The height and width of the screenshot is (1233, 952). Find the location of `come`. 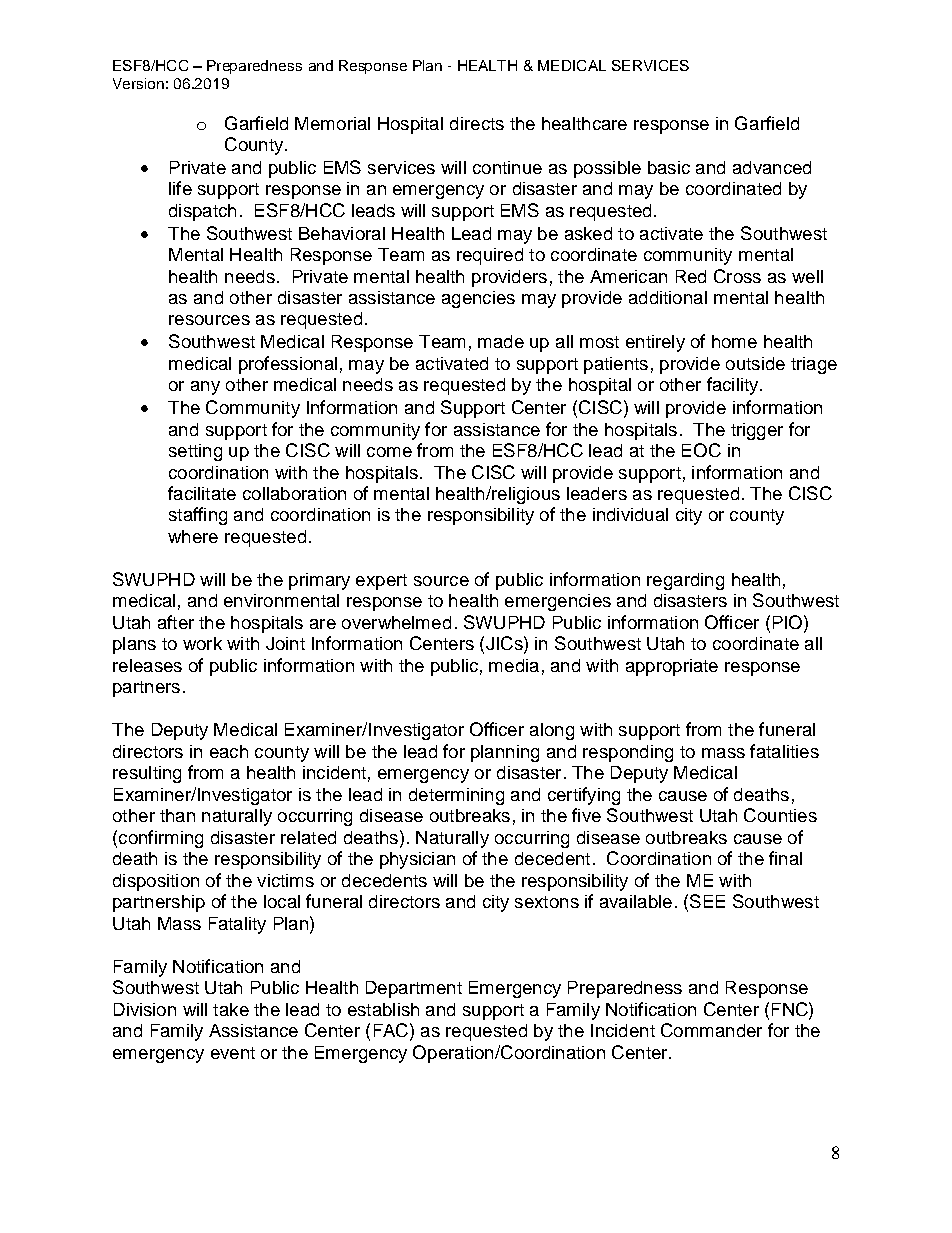

come is located at coordinates (389, 452).
